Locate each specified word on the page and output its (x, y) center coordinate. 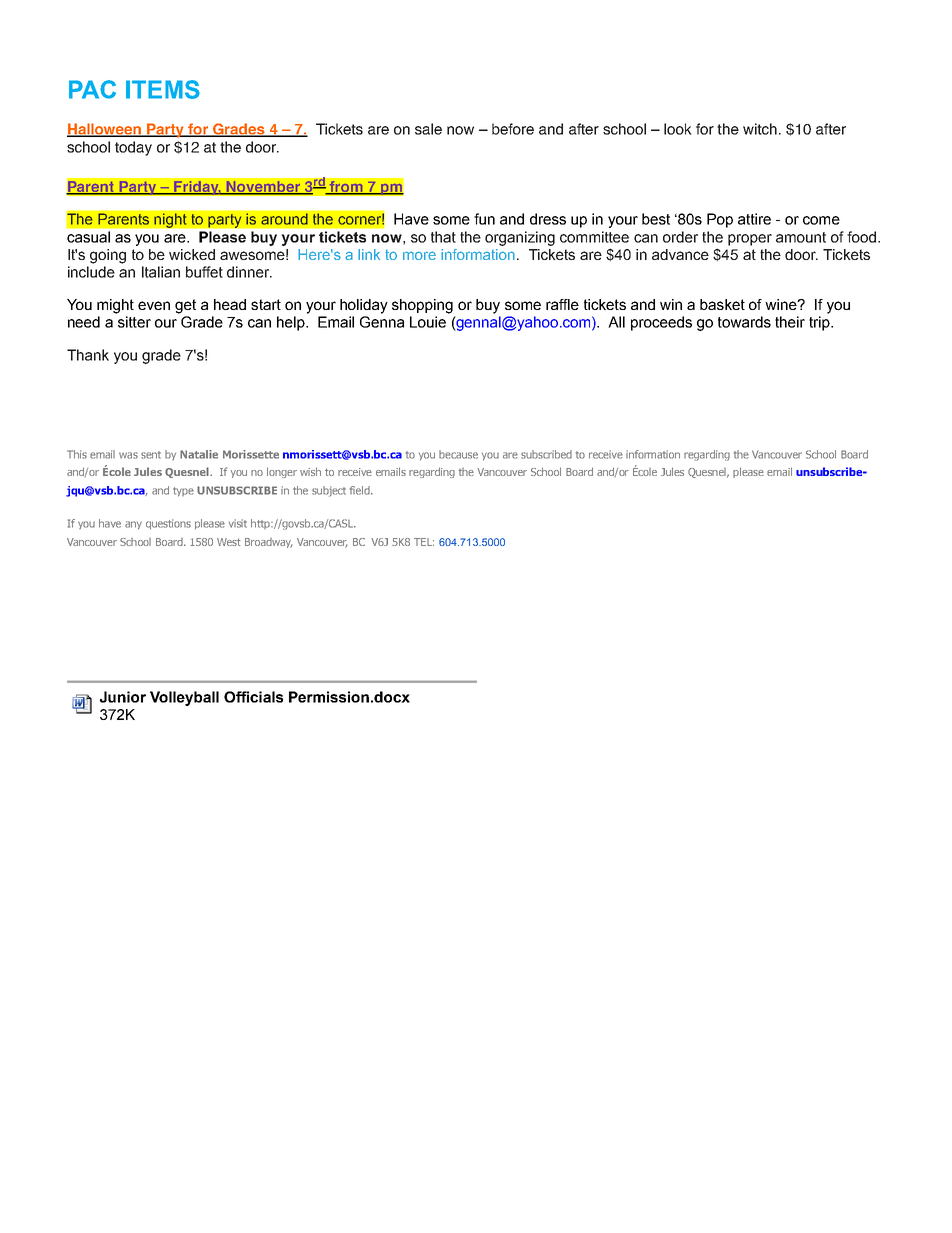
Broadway (268, 543)
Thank (88, 355)
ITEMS (163, 89)
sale (428, 129)
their (790, 322)
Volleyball (184, 698)
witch (760, 129)
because (458, 454)
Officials (253, 697)
